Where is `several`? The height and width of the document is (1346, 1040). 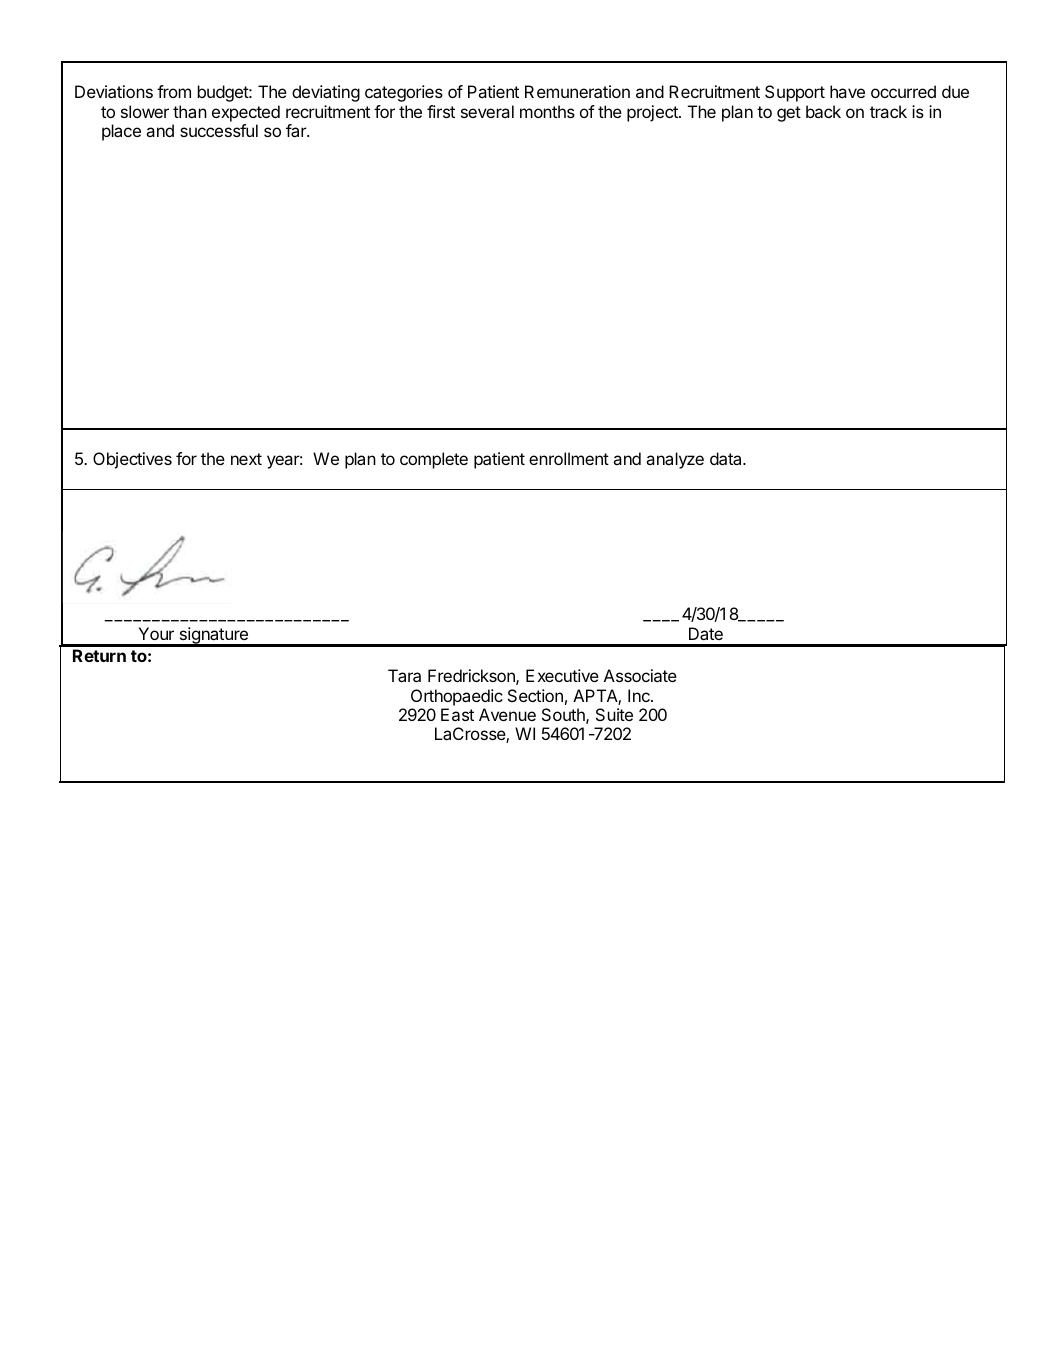
several is located at coordinates (487, 111).
